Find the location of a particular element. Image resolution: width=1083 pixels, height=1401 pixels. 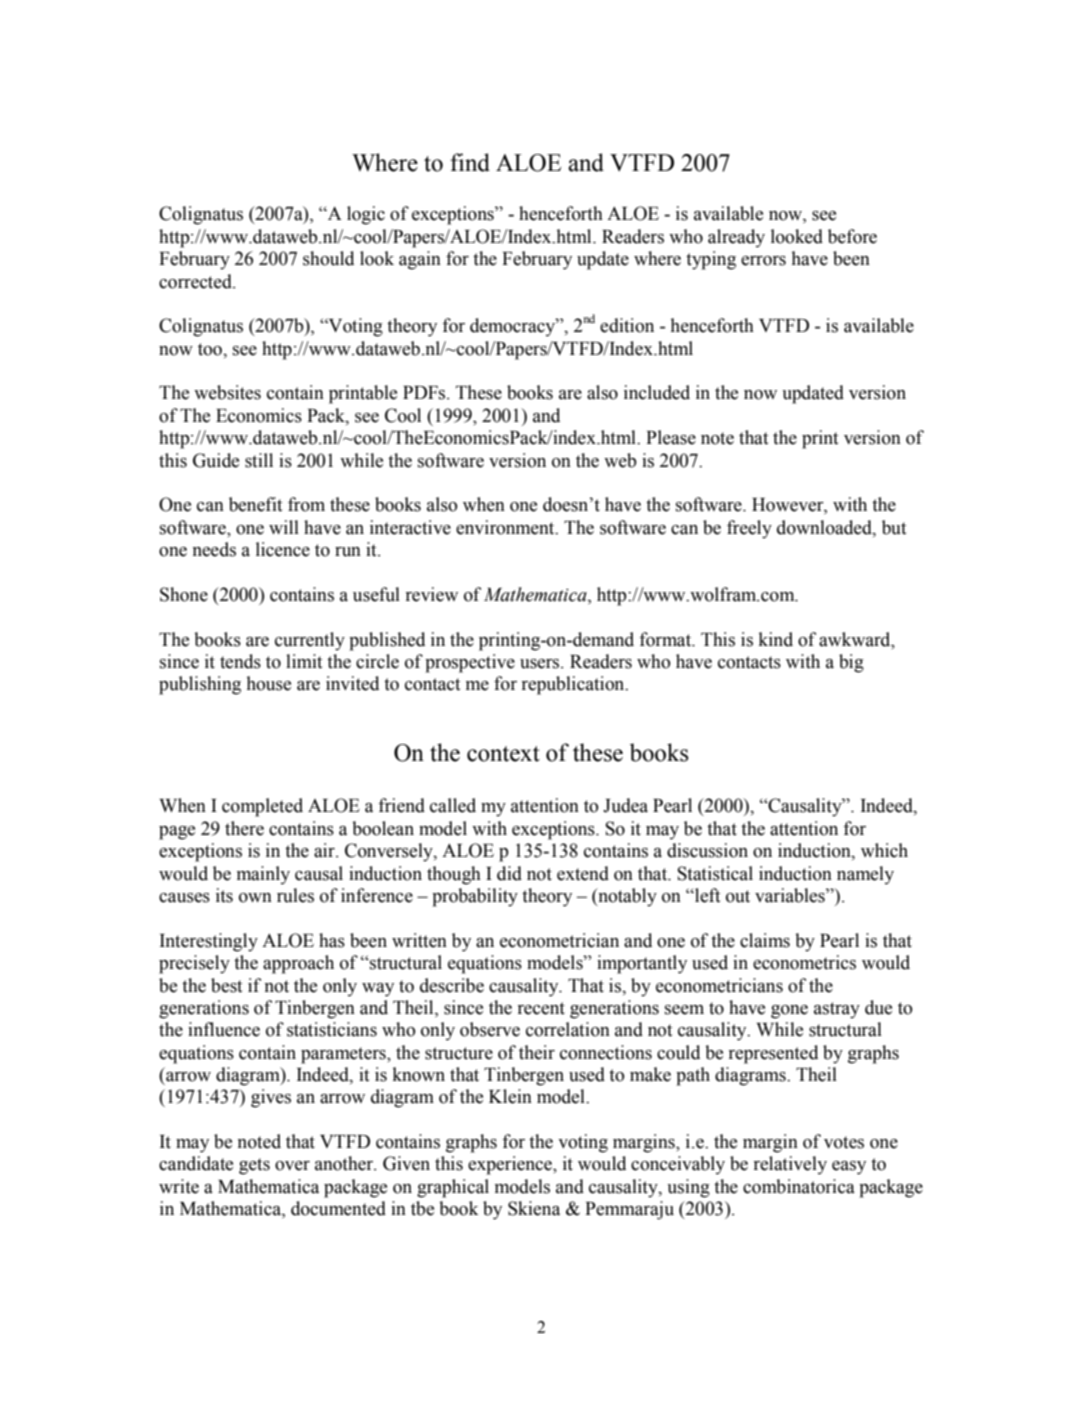

econometrics is located at coordinates (804, 962).
